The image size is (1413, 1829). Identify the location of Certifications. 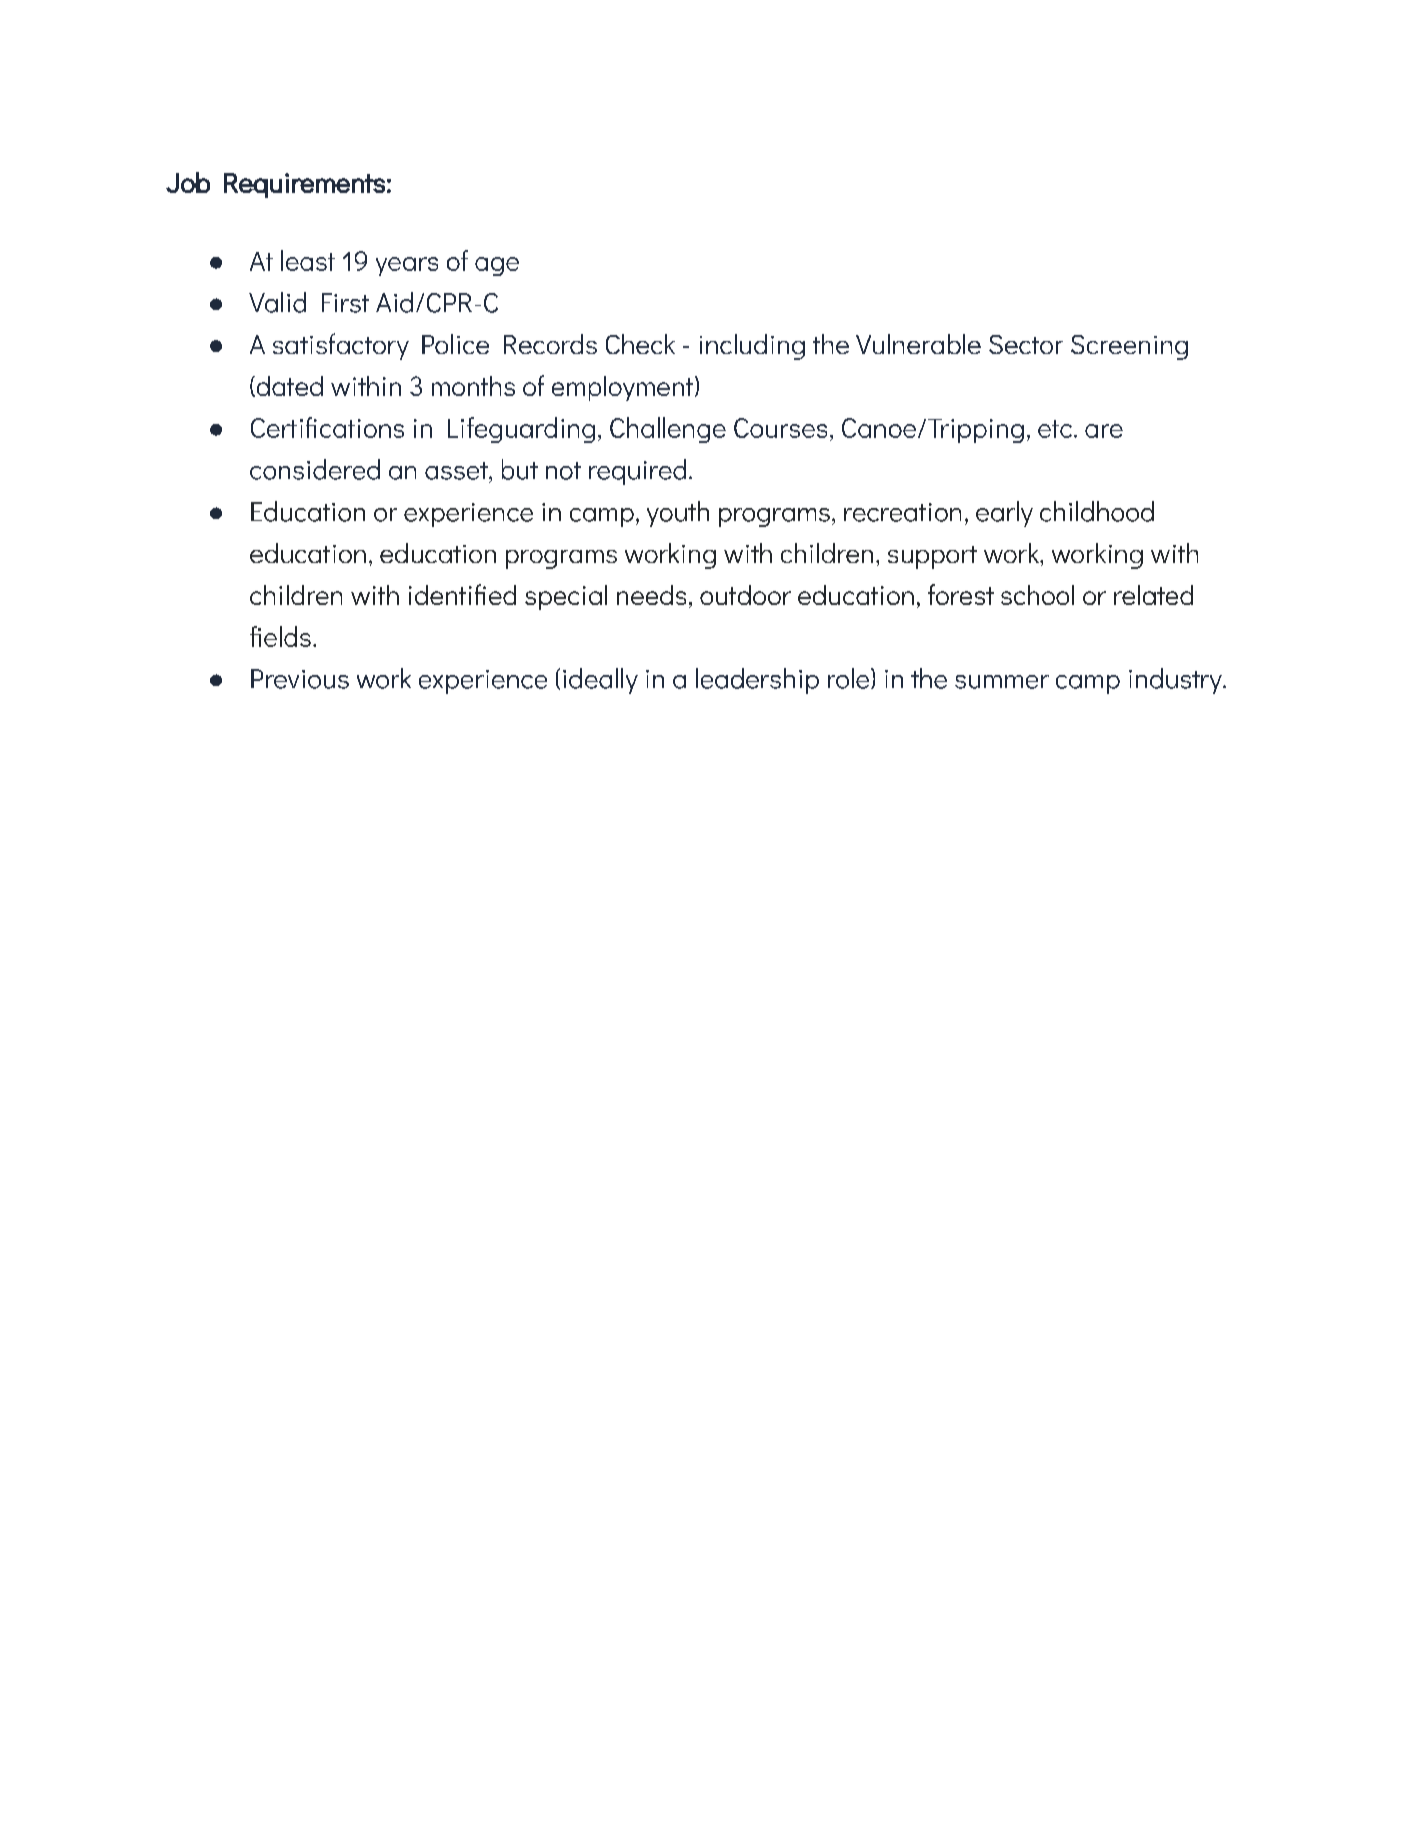
(327, 427).
